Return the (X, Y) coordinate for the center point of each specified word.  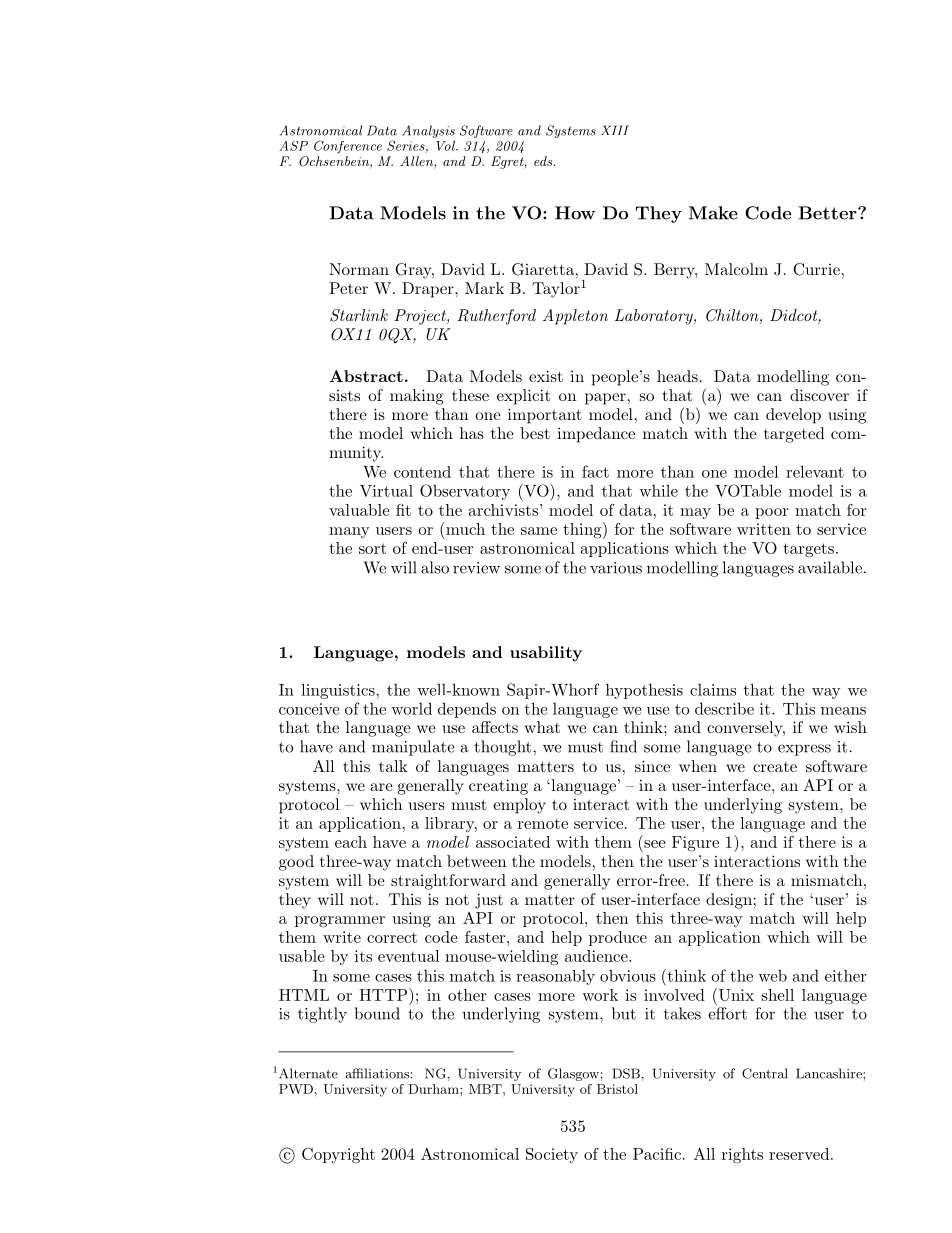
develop (793, 416)
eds (544, 161)
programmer (340, 922)
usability (546, 654)
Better (829, 213)
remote (543, 823)
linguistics (339, 691)
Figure (695, 844)
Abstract (366, 376)
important (545, 416)
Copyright (338, 1156)
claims (713, 689)
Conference (348, 147)
